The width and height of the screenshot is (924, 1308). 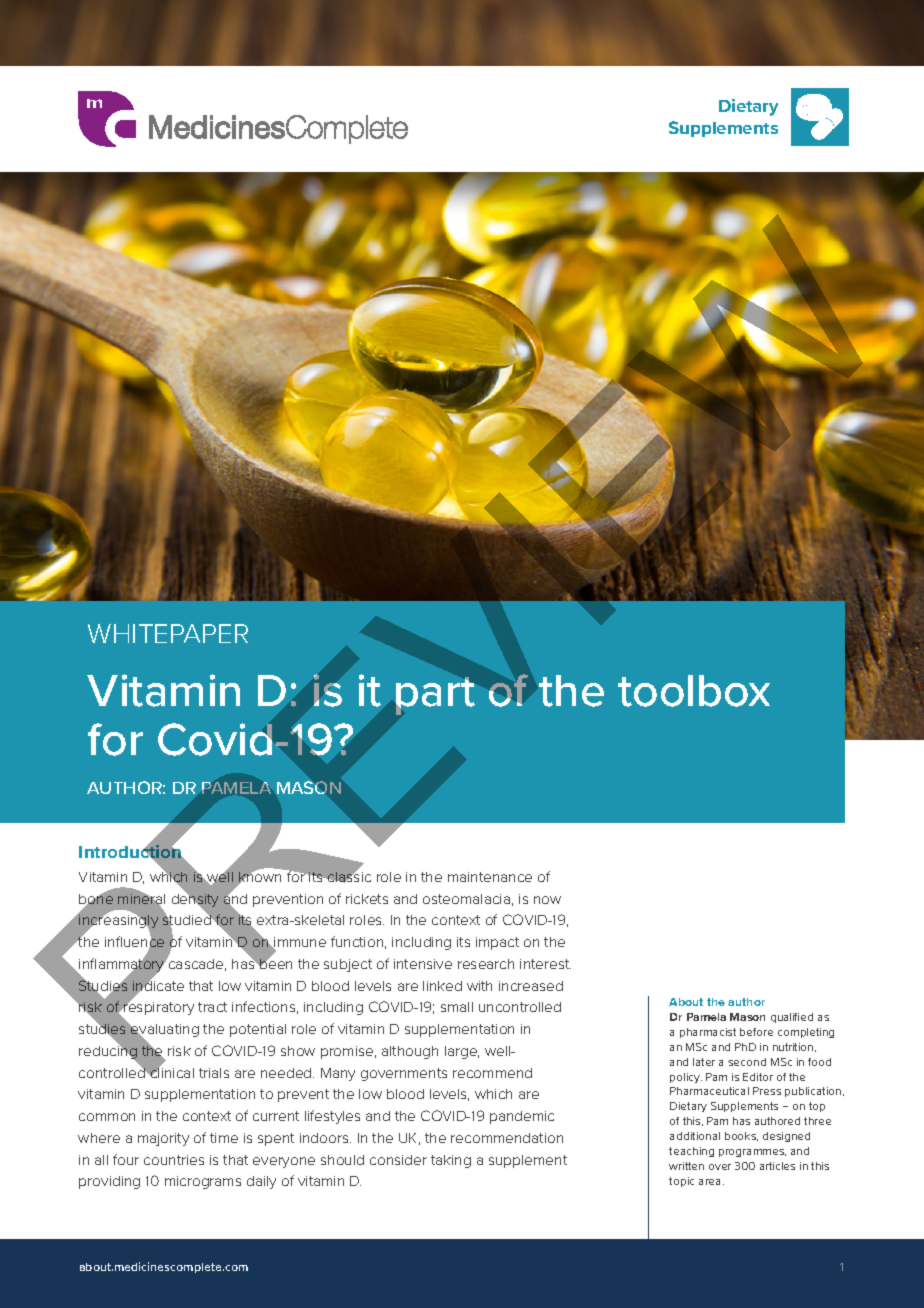 What do you see at coordinates (367, 899) in the screenshot?
I see `rickets` at bounding box center [367, 899].
